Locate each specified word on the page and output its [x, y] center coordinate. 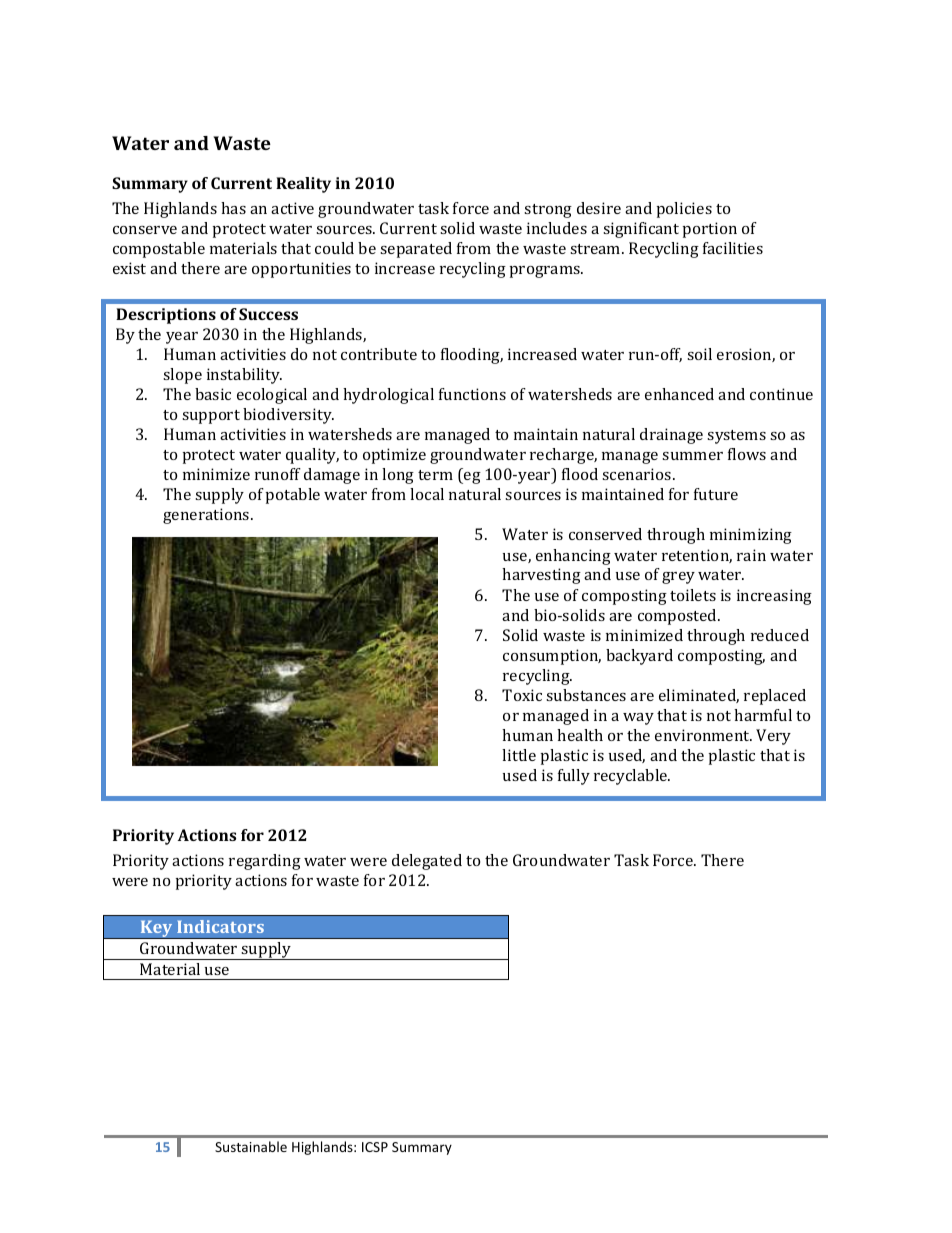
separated [416, 250]
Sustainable [251, 1146]
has [233, 208]
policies [684, 210]
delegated [427, 862]
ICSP [375, 1147]
